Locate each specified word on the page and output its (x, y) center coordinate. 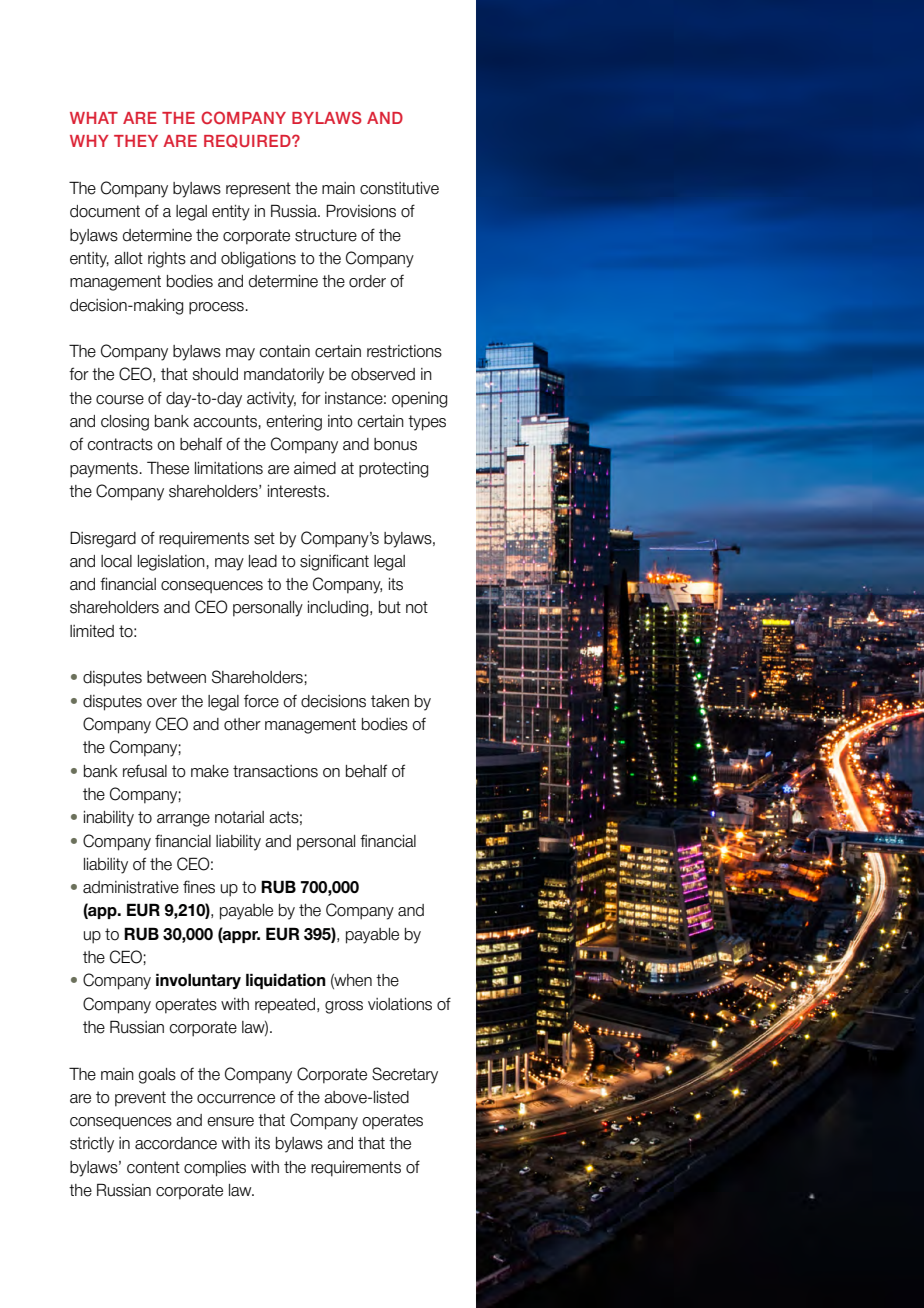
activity (271, 400)
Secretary (405, 1075)
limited (92, 631)
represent (258, 190)
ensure (230, 1122)
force (261, 701)
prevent (140, 1099)
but (390, 607)
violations (400, 1004)
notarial (239, 817)
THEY (136, 141)
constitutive (399, 188)
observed (383, 374)
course (120, 400)
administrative (131, 887)
